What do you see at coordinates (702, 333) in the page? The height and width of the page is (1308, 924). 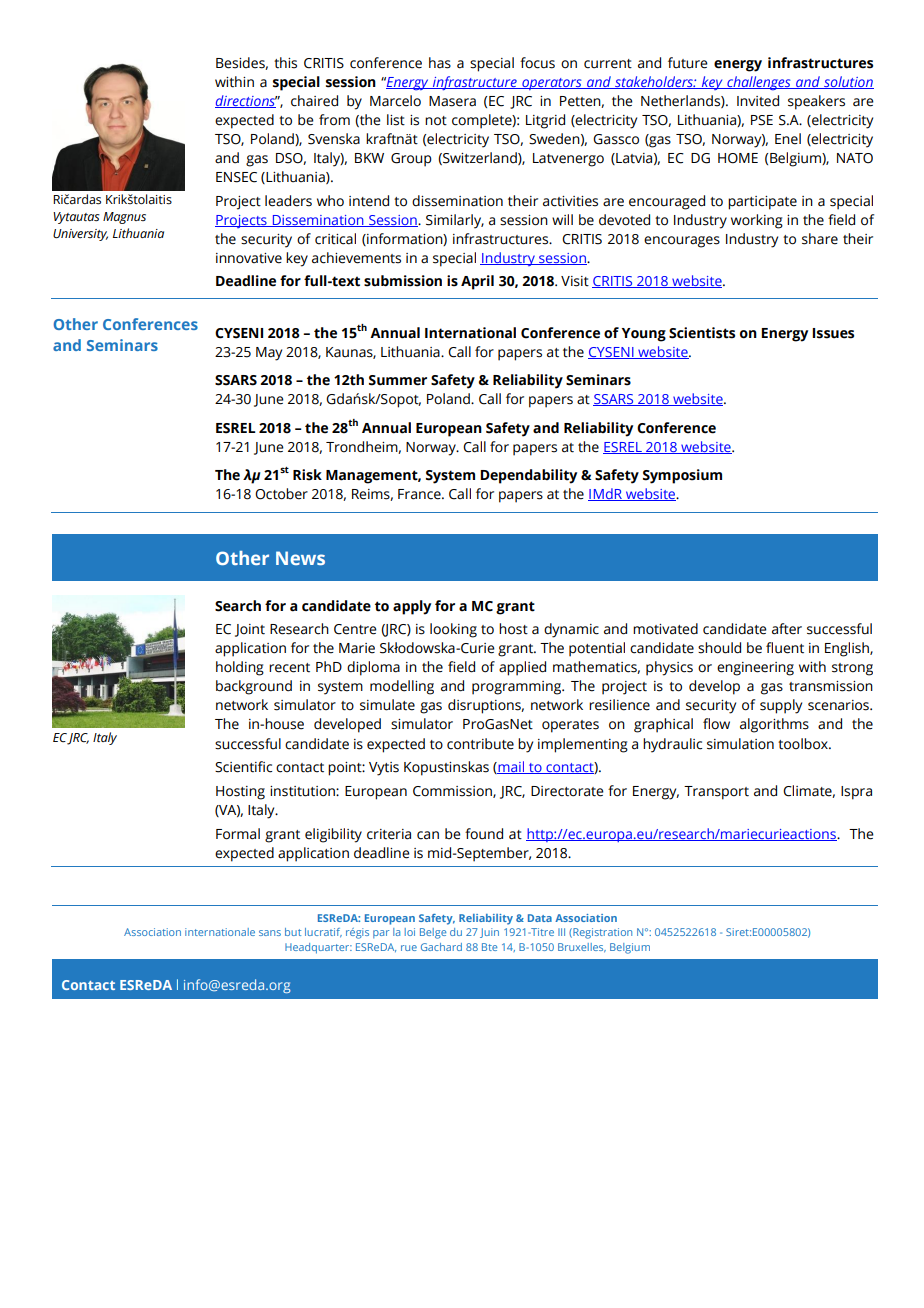 I see `Scientists` at bounding box center [702, 333].
